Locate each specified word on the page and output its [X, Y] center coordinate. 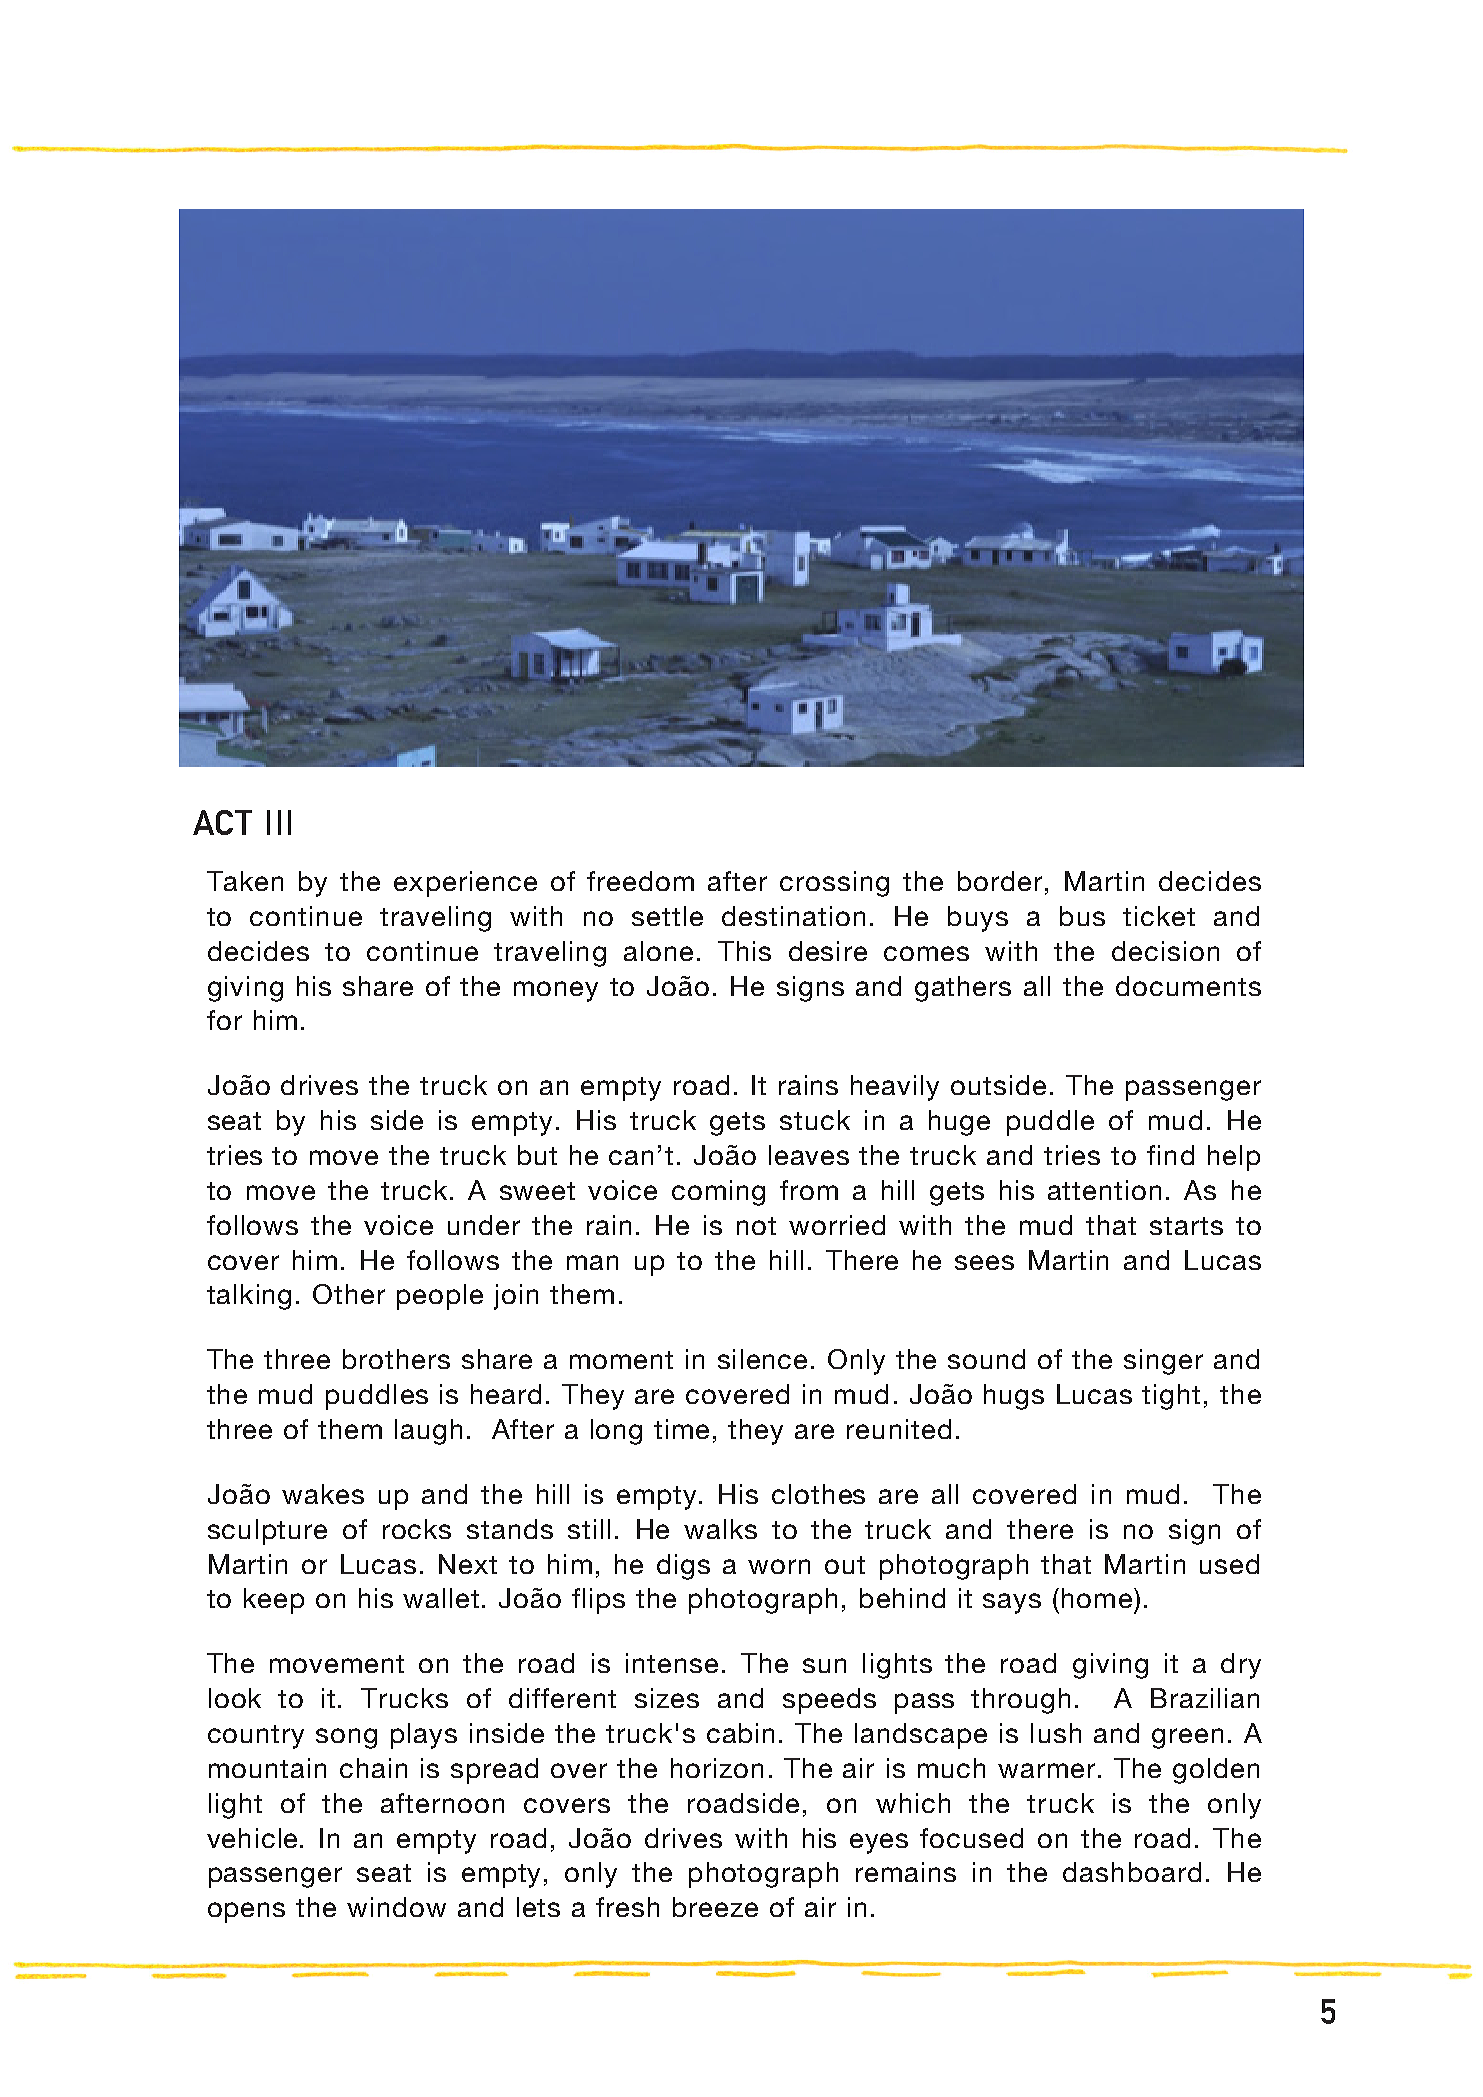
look [235, 1698]
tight [1171, 1397]
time [681, 1429]
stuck [815, 1120]
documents [1188, 986]
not [756, 1226]
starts [1186, 1226]
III [279, 822]
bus [1082, 916]
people [440, 1297]
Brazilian [1205, 1698]
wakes [323, 1494]
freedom [640, 881]
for [224, 1020]
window [396, 1907]
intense [672, 1663]
